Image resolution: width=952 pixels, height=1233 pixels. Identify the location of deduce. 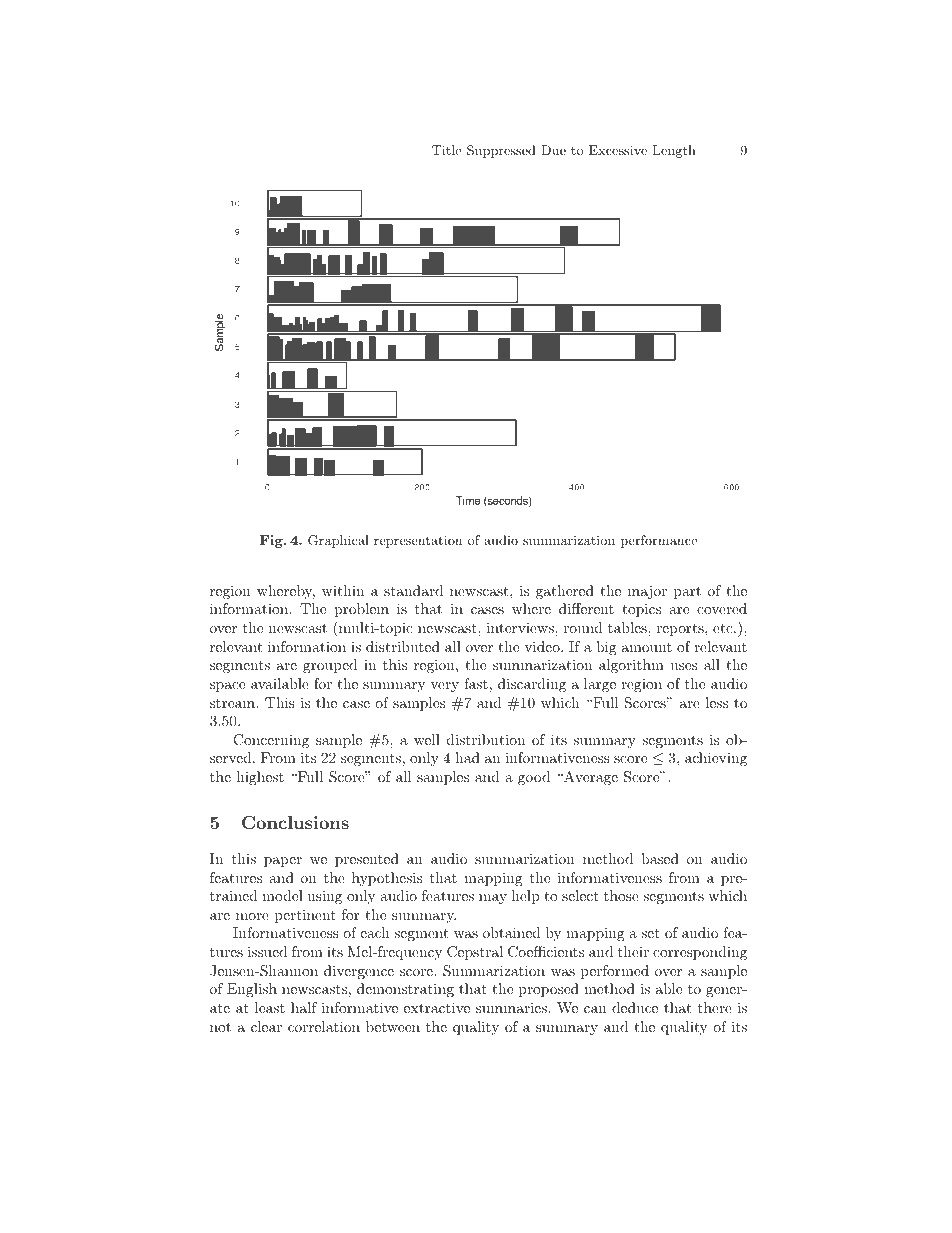
(635, 1007).
